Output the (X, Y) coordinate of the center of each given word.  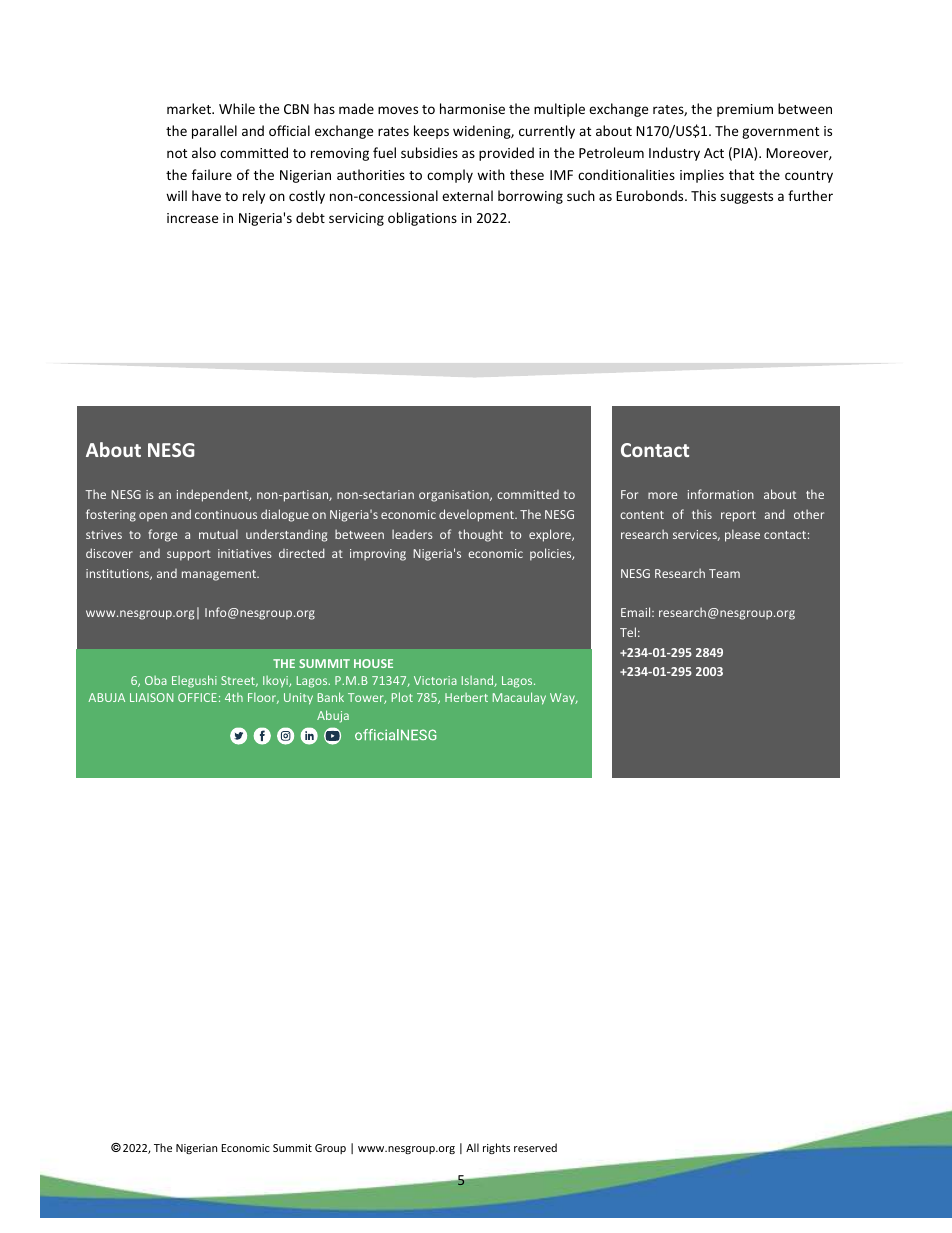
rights (496, 1148)
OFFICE (197, 697)
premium (745, 110)
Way (563, 698)
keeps (431, 132)
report (738, 516)
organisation (455, 496)
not (177, 153)
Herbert (466, 697)
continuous (226, 514)
